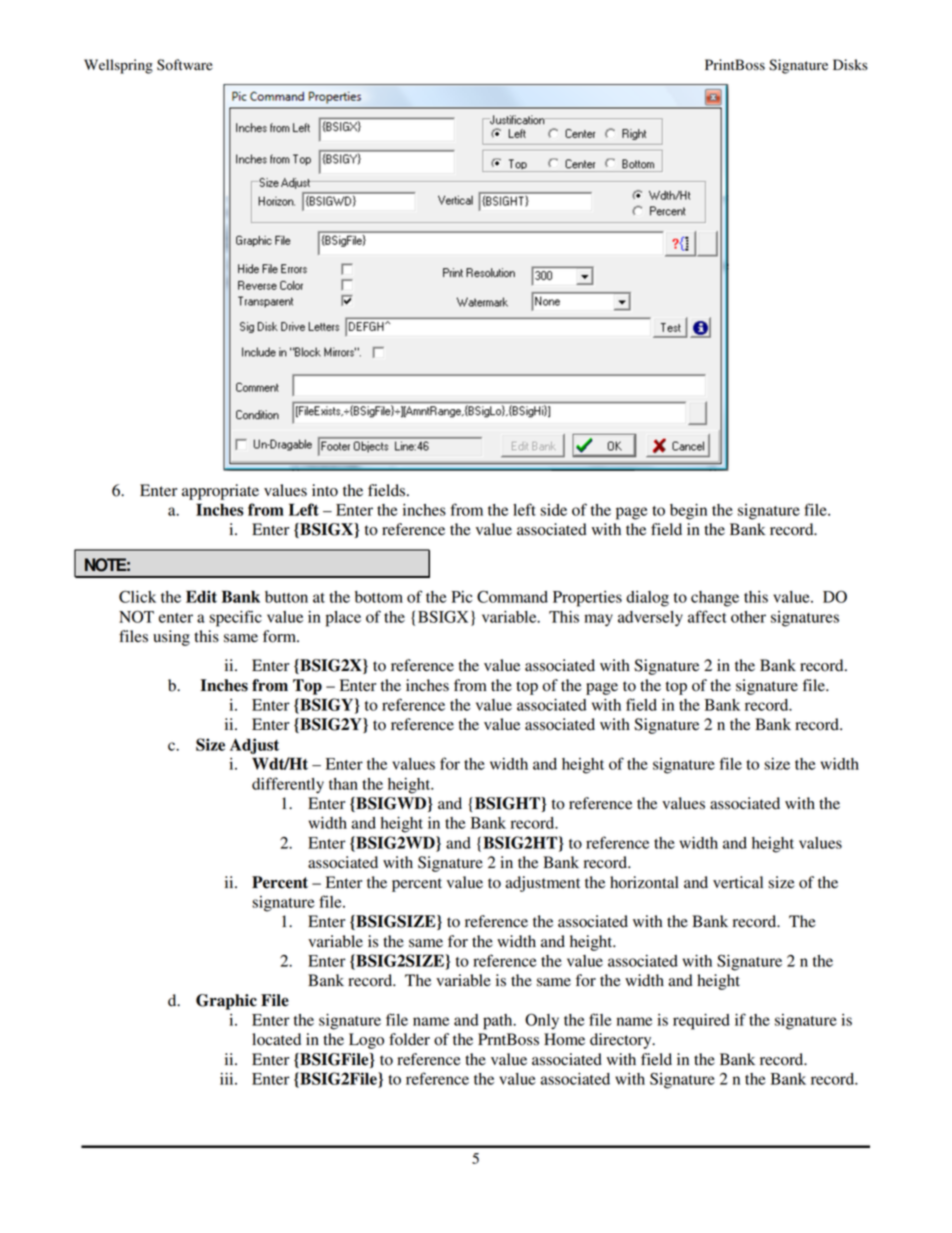 This screenshot has height=1233, width=952. Describe the element at coordinates (850, 64) in the screenshot. I see `Disks` at that location.
